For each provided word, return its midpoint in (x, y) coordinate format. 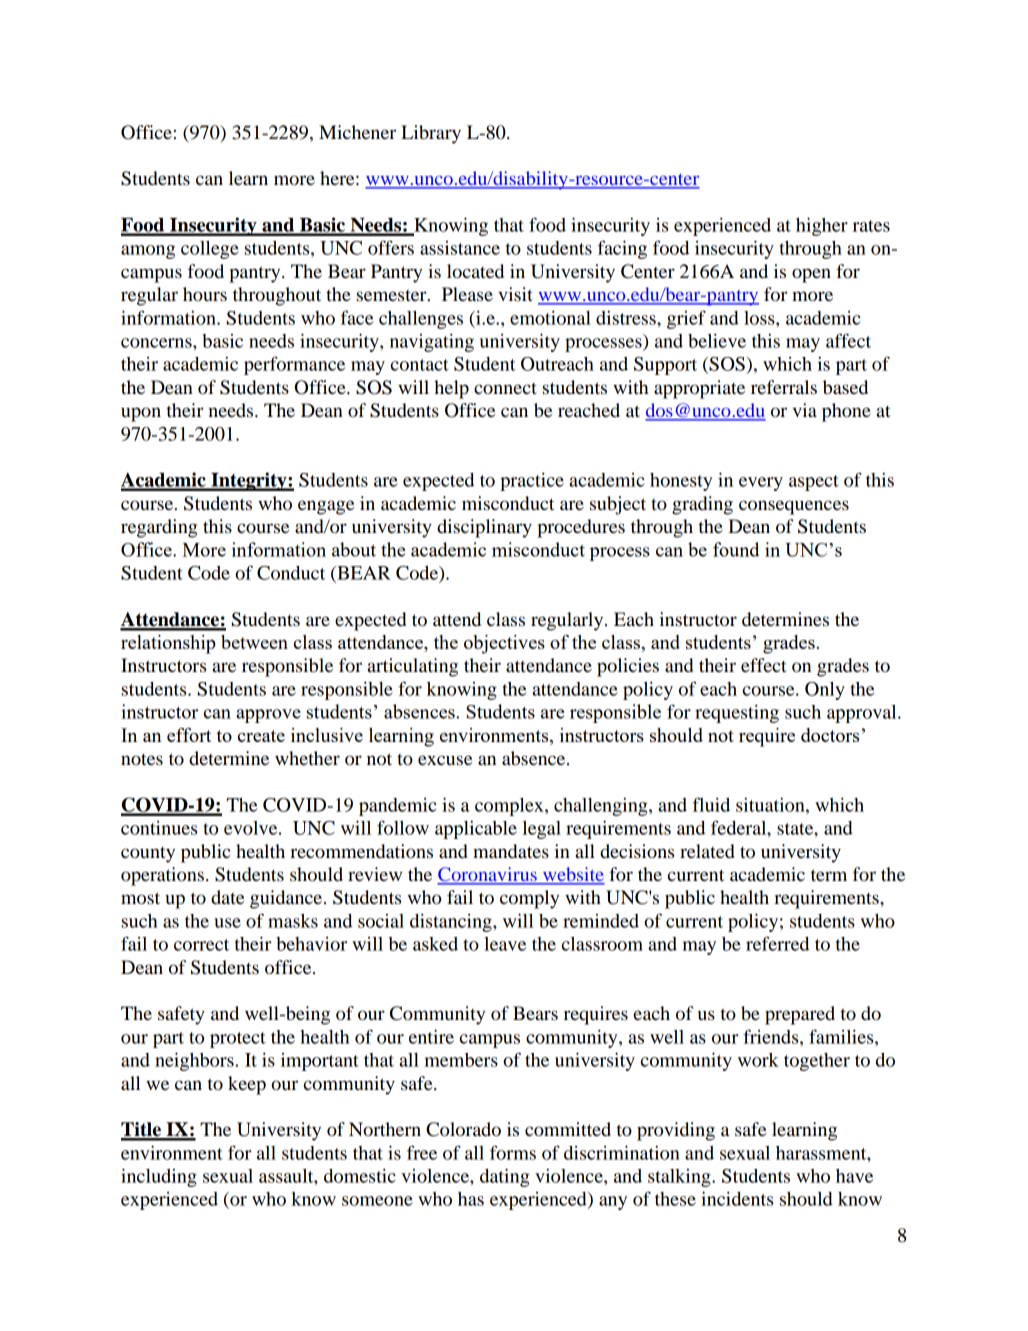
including (159, 1177)
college (210, 250)
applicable (476, 830)
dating (505, 1177)
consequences (794, 507)
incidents (737, 1198)
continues (159, 828)
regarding (159, 528)
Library (431, 134)
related (707, 851)
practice (532, 481)
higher (822, 226)
